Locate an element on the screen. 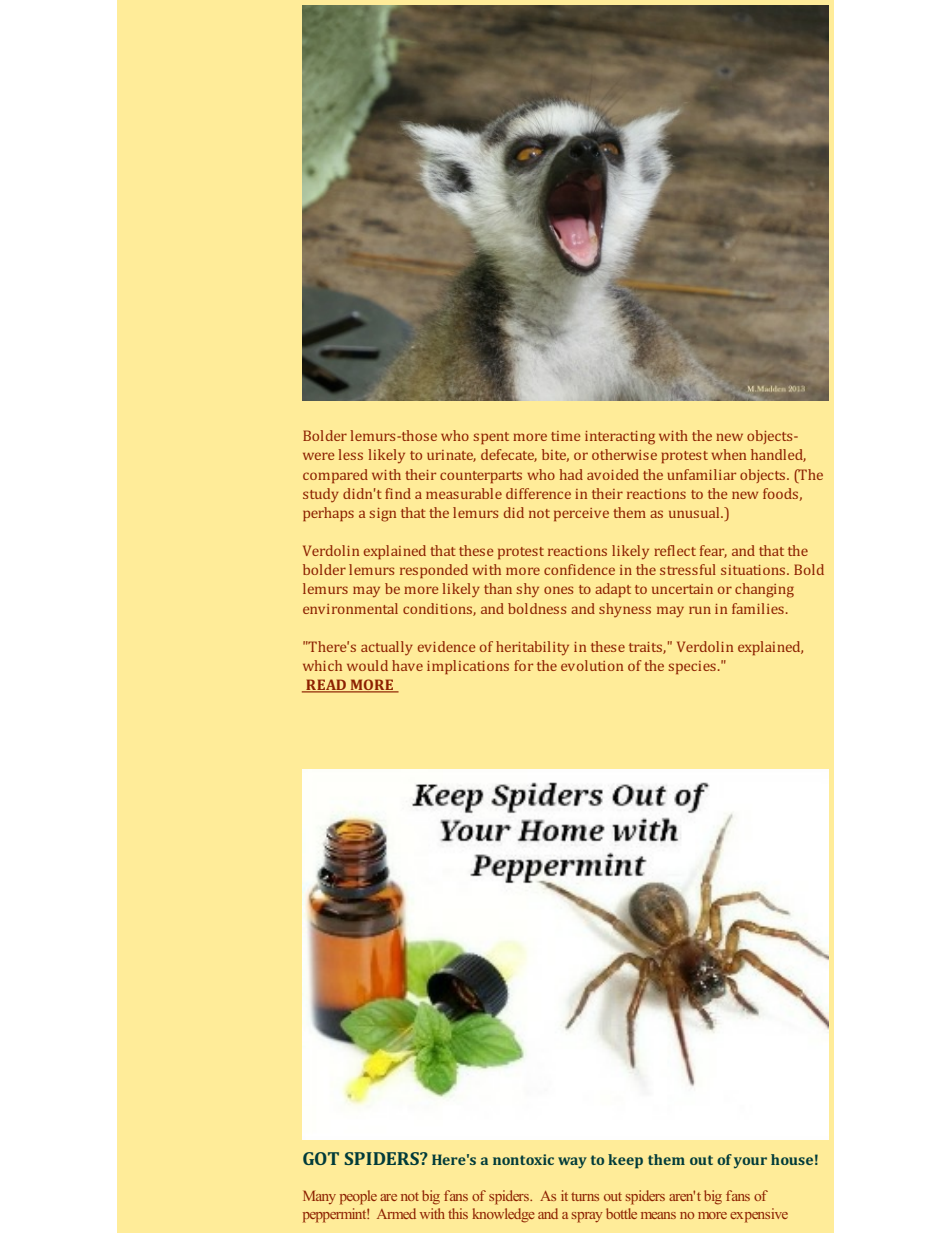  GOT is located at coordinates (321, 1158).
